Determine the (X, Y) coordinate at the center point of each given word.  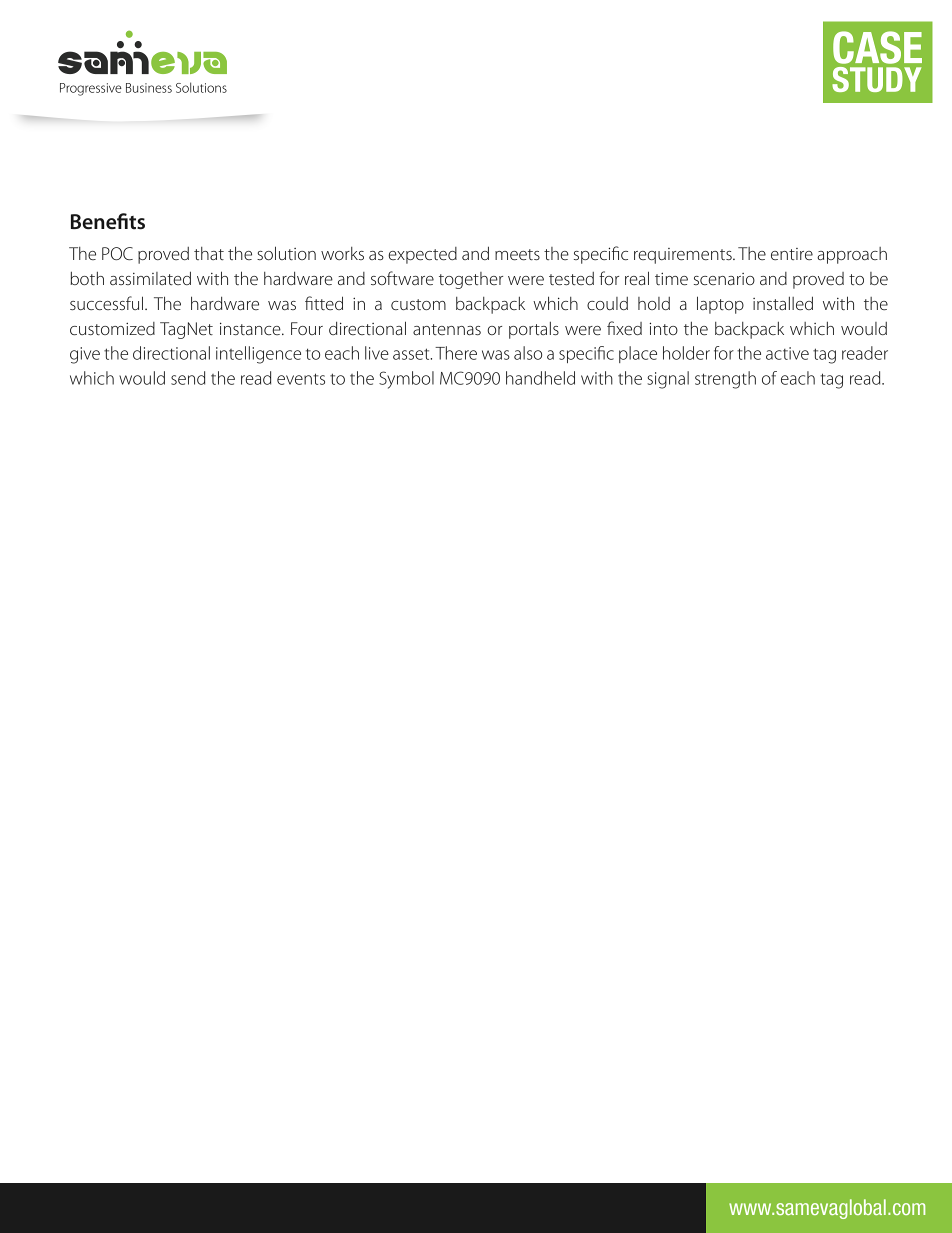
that (209, 253)
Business (149, 88)
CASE (877, 47)
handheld (540, 378)
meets (517, 254)
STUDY (876, 79)
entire (792, 254)
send (188, 378)
